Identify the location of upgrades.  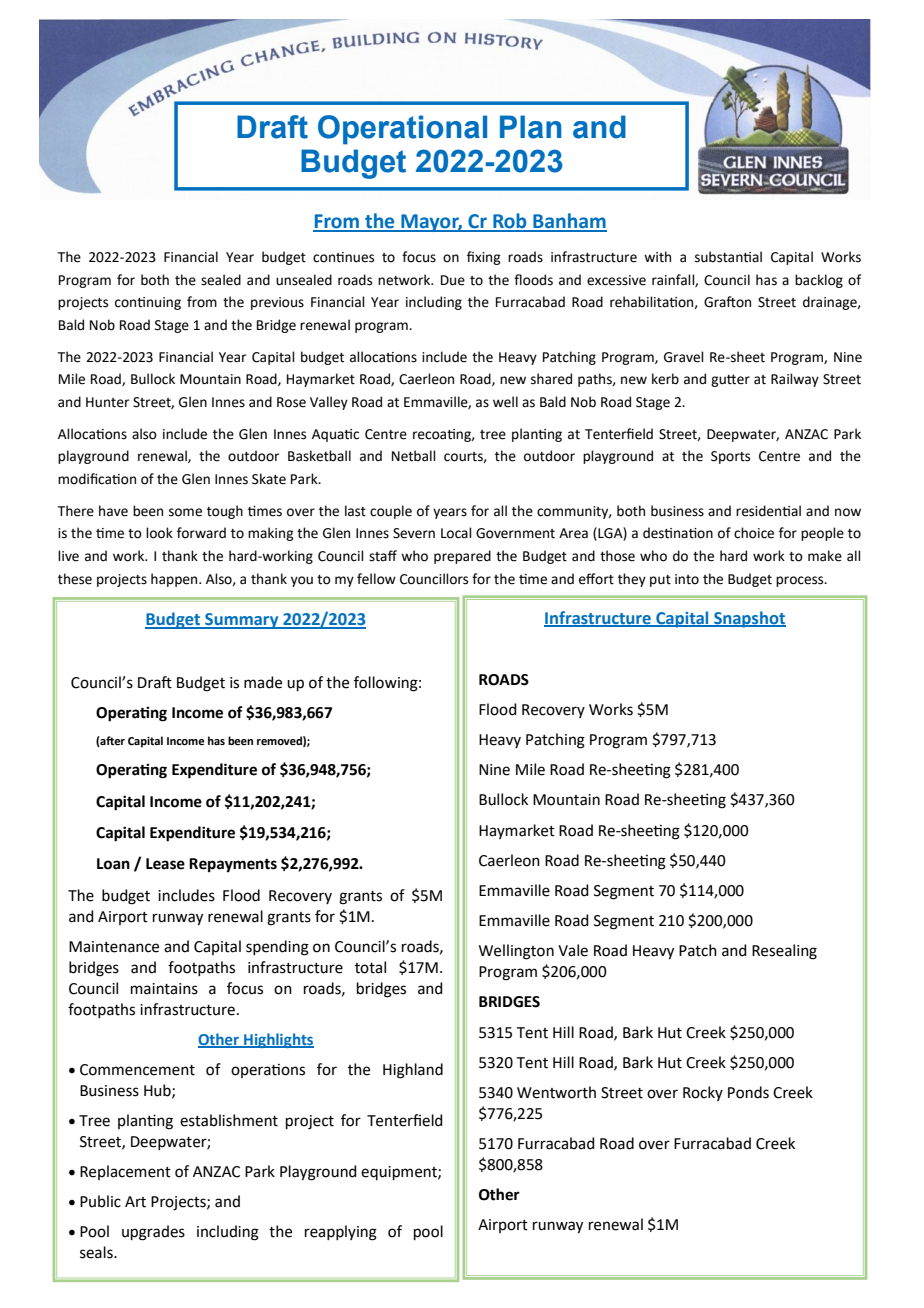
(153, 1233).
